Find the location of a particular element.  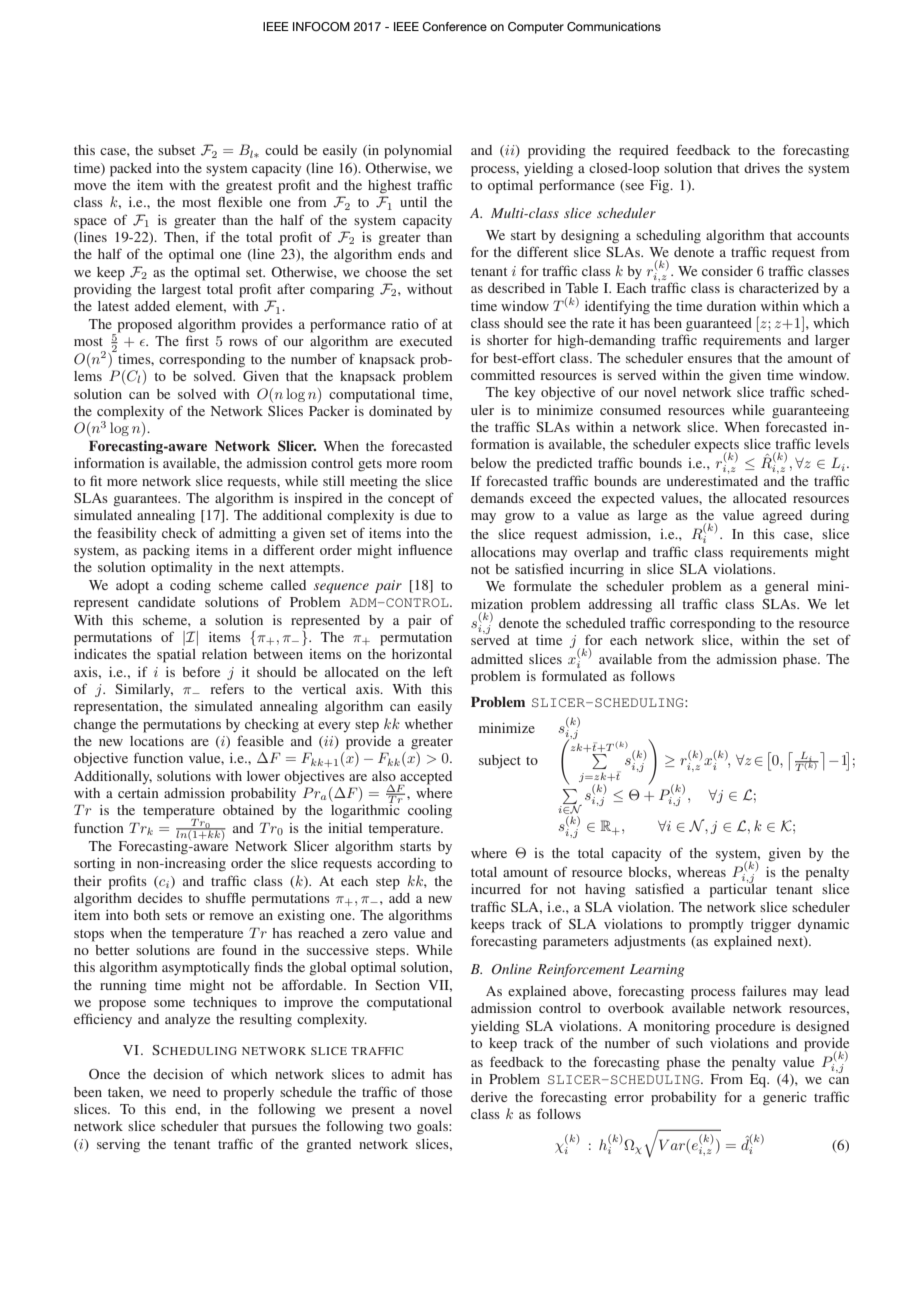

guarantees is located at coordinates (146, 501).
